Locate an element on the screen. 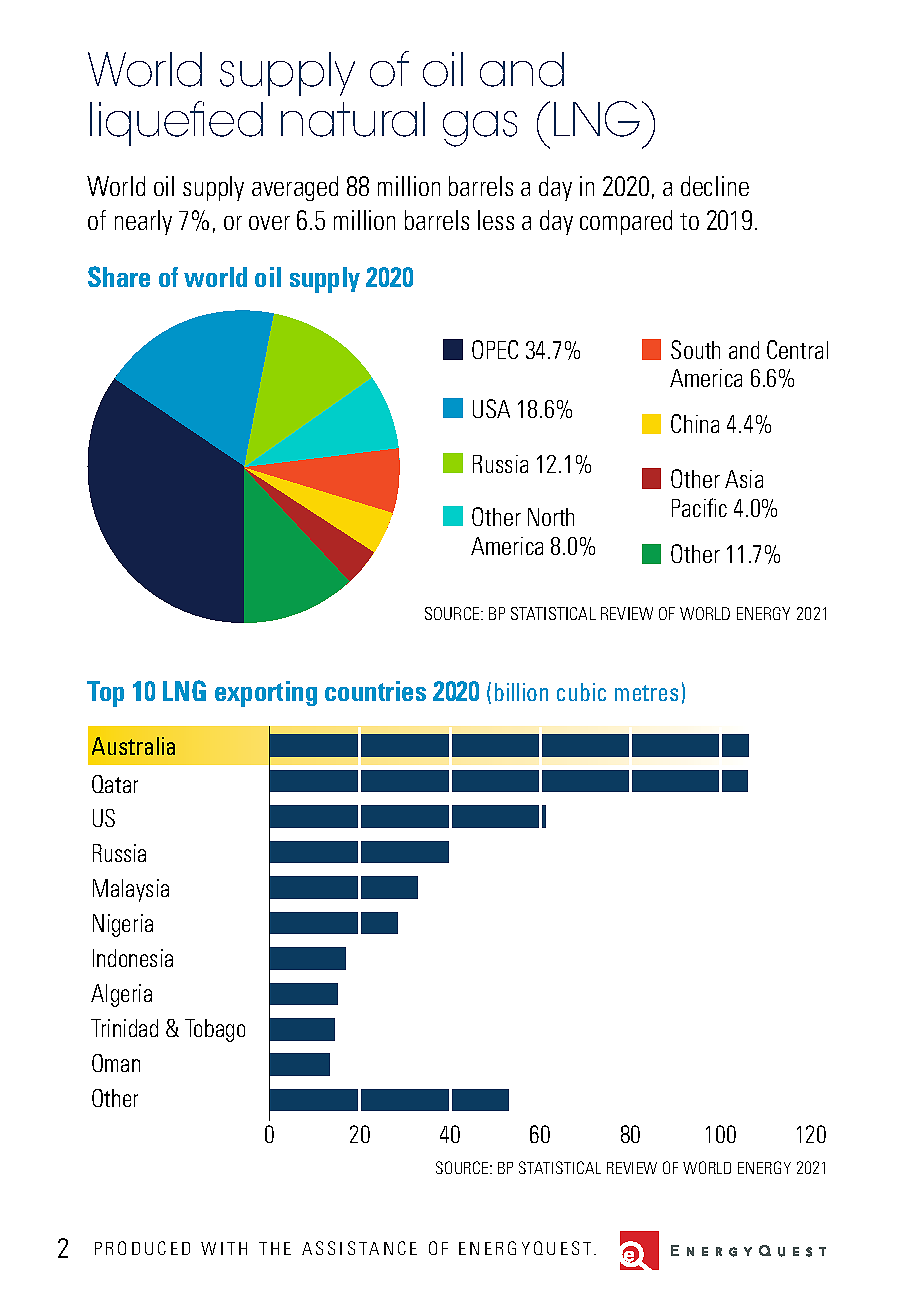 The height and width of the screenshot is (1303, 924). North is located at coordinates (551, 517).
